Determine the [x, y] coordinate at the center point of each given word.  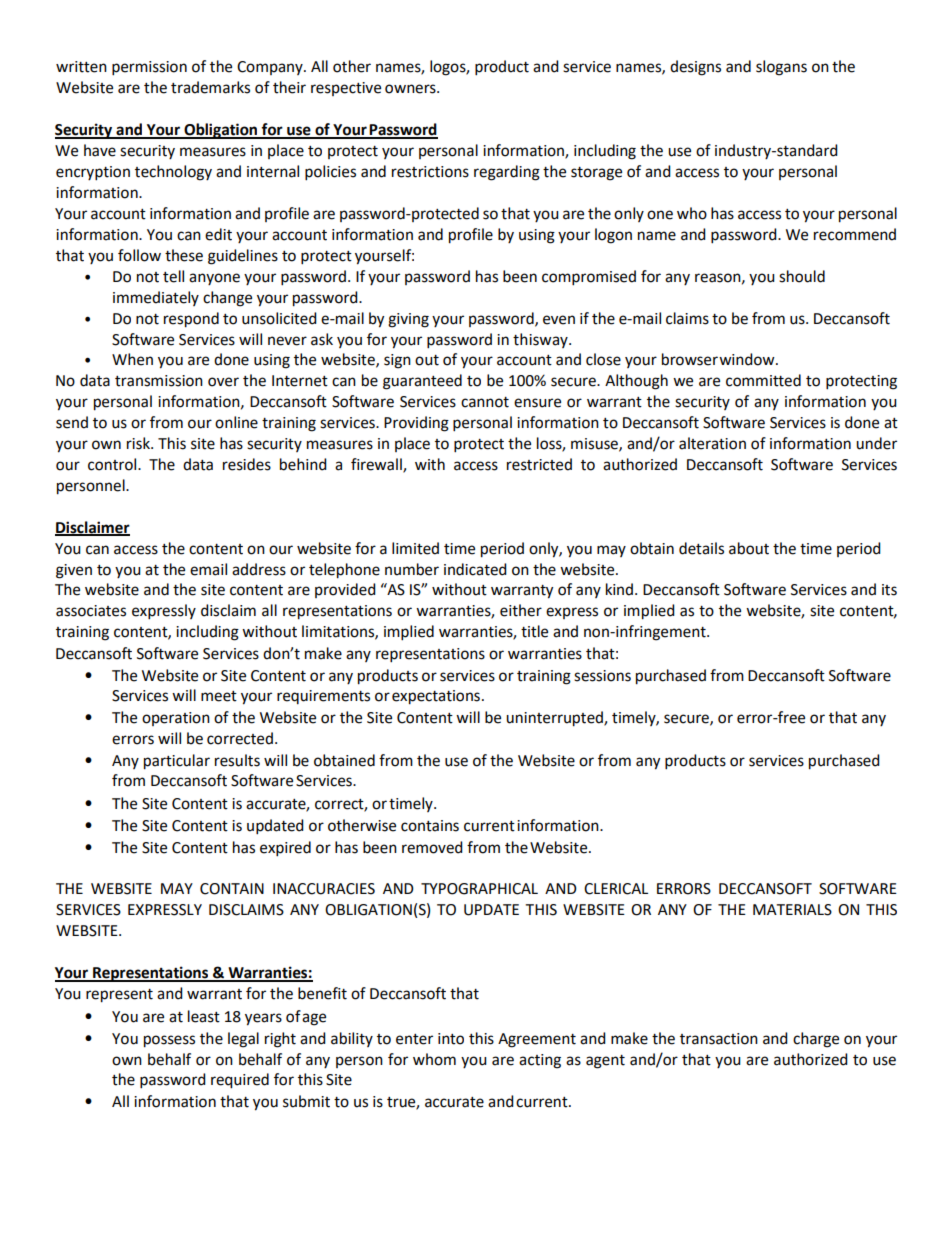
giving [408, 320]
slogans [781, 68]
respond [191, 320]
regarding [507, 173]
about [749, 548]
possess [169, 1041]
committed [763, 380]
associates [91, 611]
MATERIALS [792, 910]
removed [432, 847]
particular [177, 762]
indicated [475, 569]
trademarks [210, 87]
